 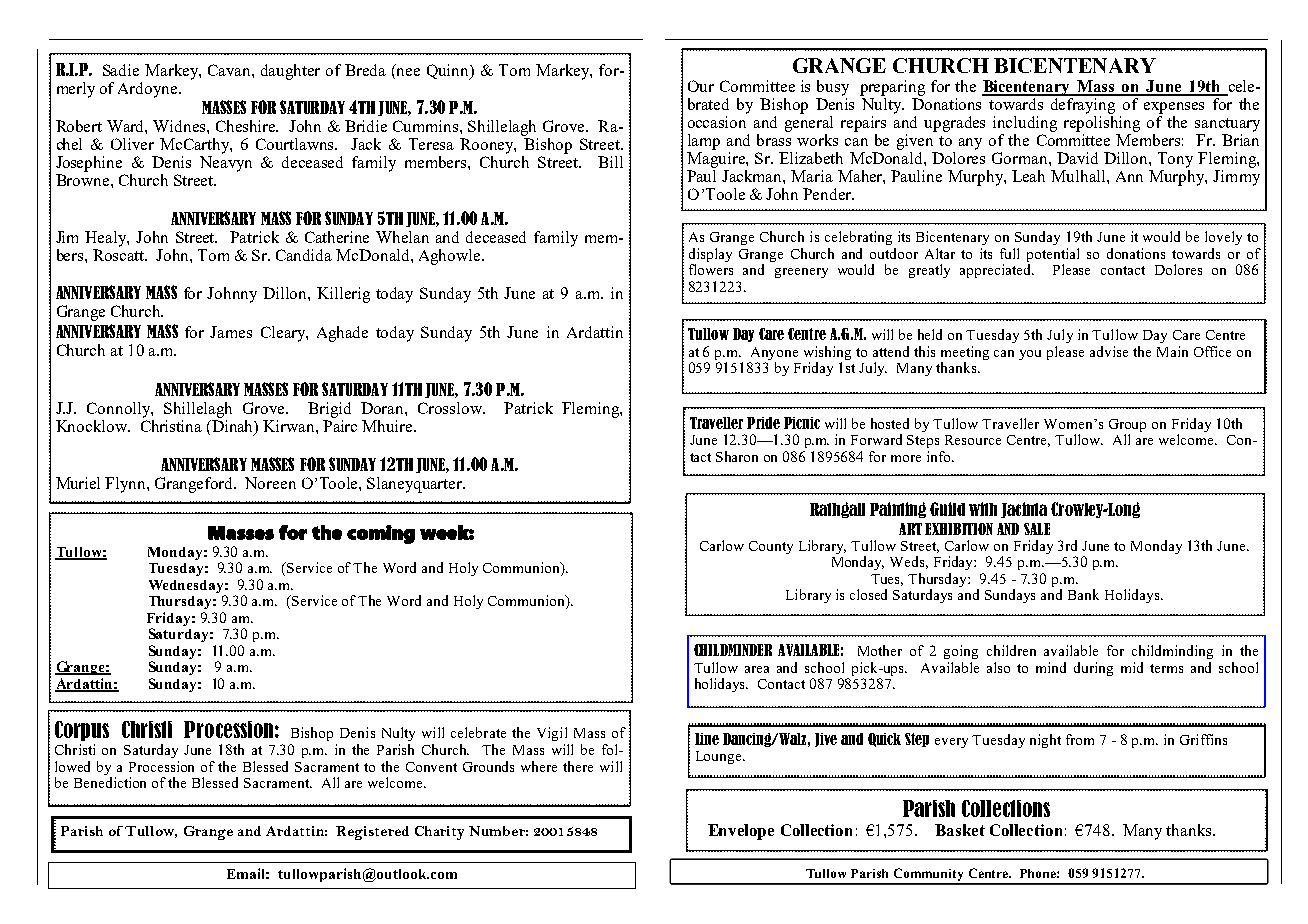 What do you see at coordinates (82, 731) in the screenshot?
I see `Corpus` at bounding box center [82, 731].
